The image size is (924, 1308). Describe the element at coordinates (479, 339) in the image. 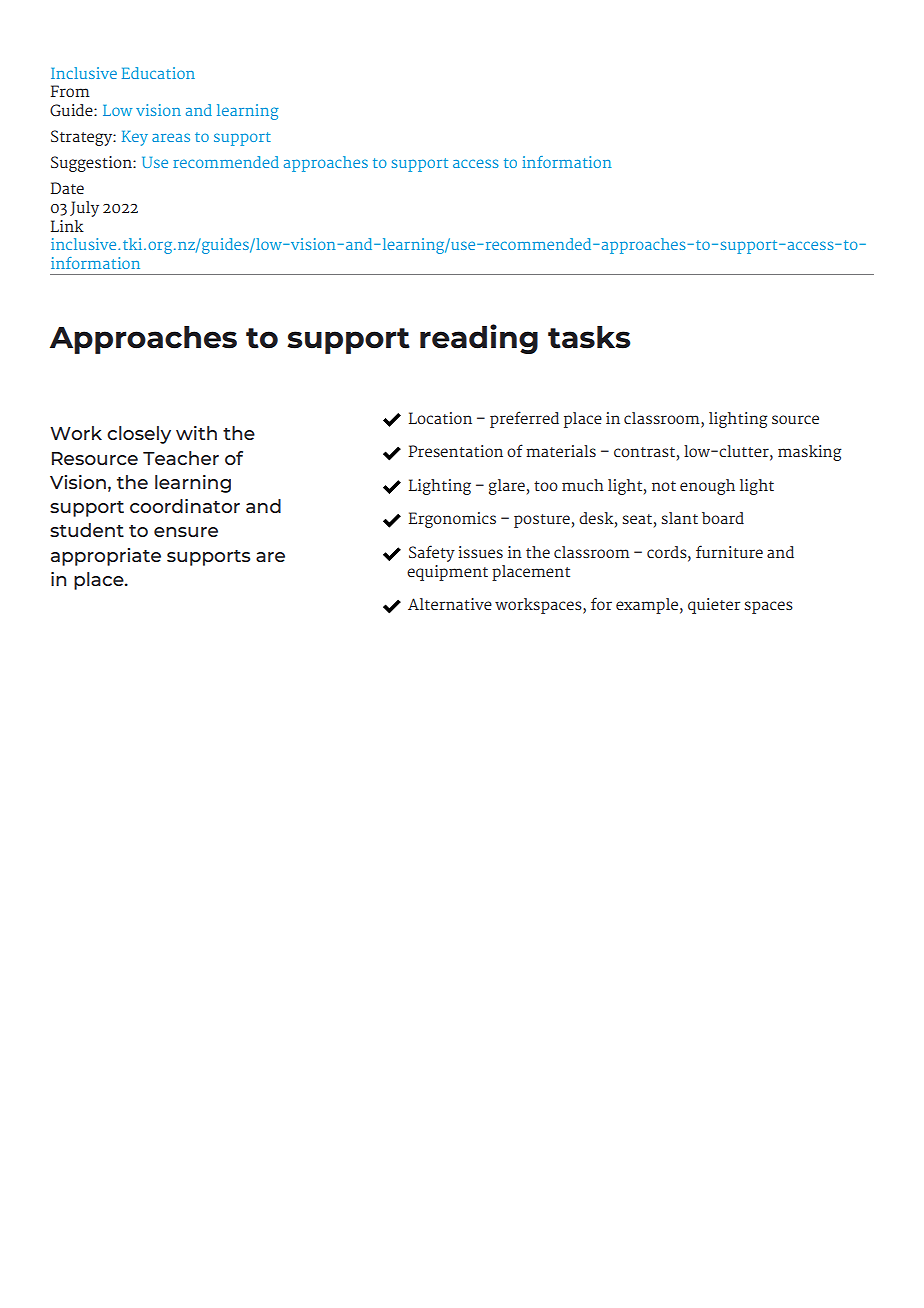

I see `reading` at that location.
